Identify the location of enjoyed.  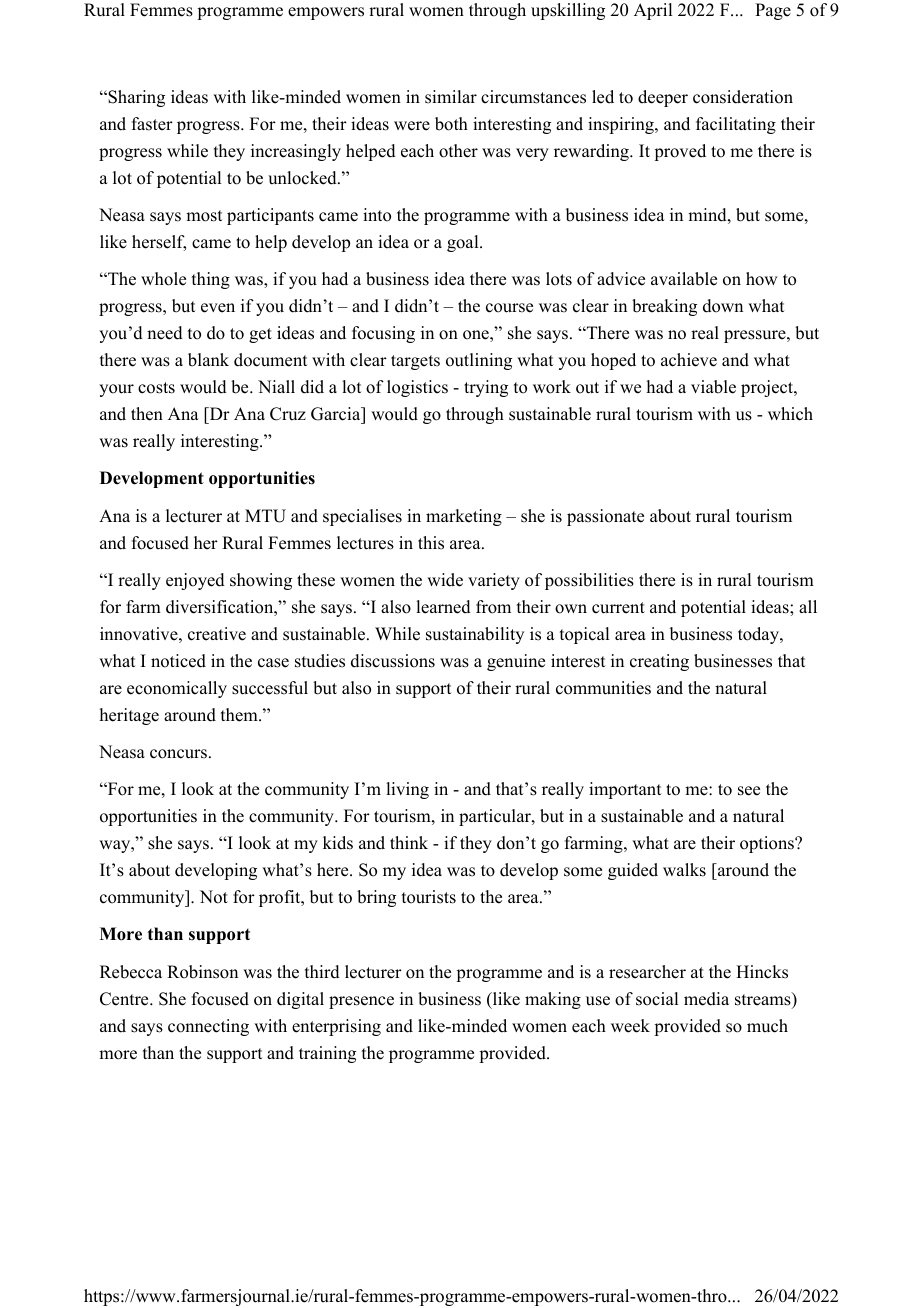
(195, 581).
